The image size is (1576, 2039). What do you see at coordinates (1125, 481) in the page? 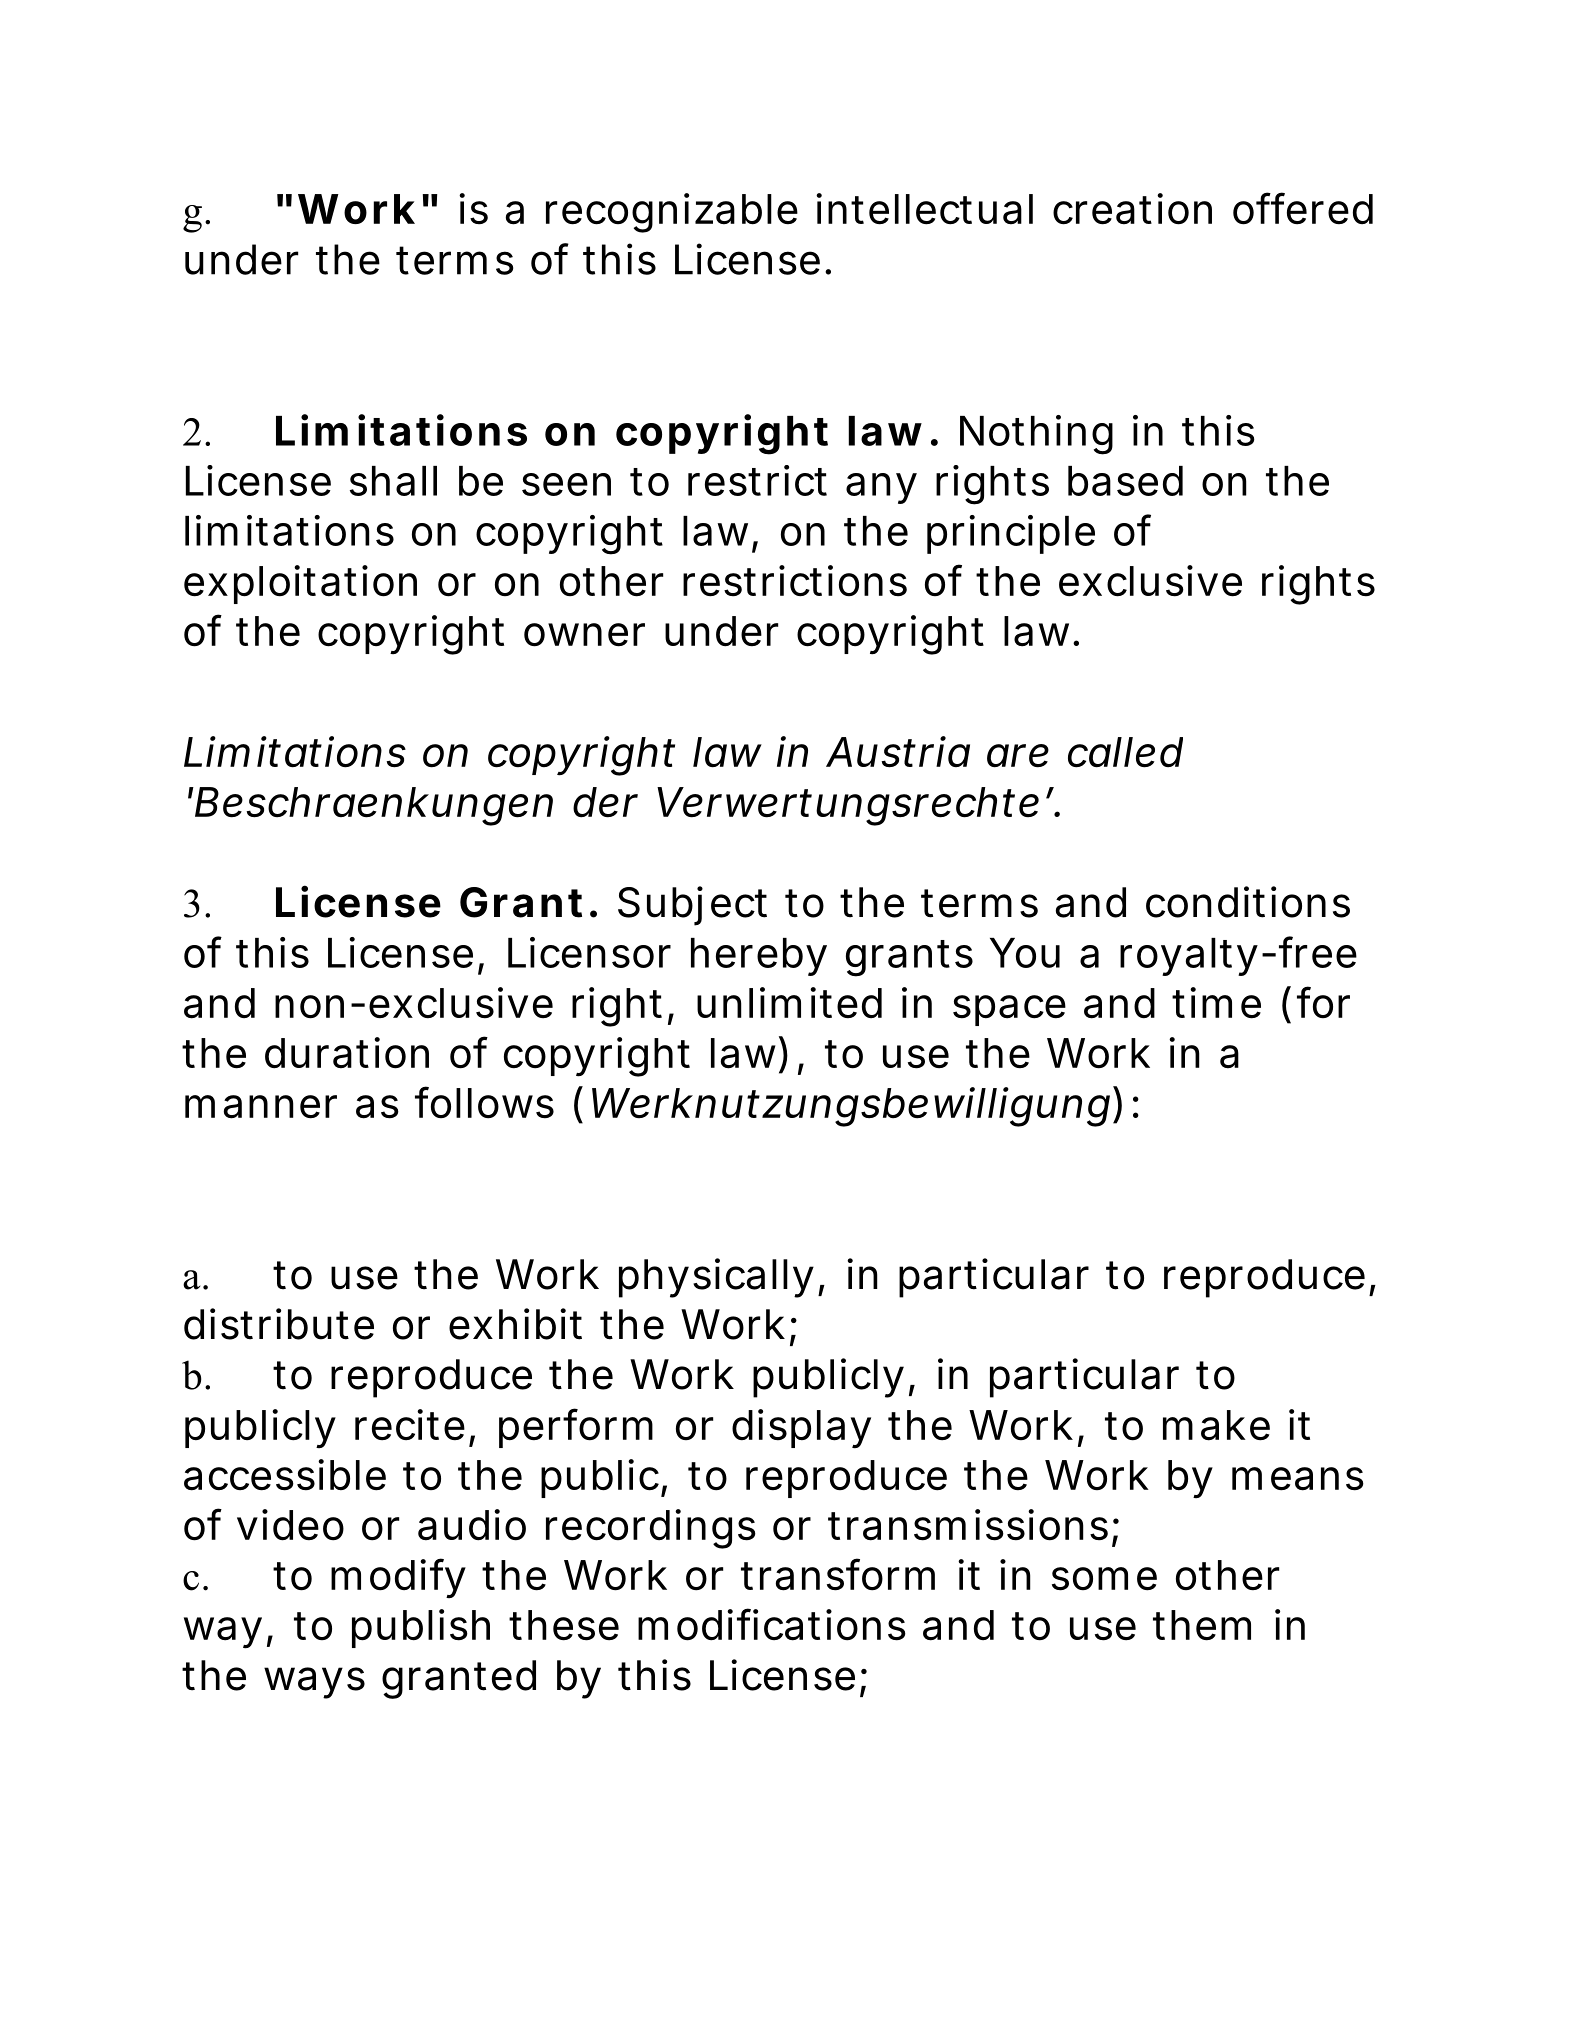
I see `based` at bounding box center [1125, 481].
